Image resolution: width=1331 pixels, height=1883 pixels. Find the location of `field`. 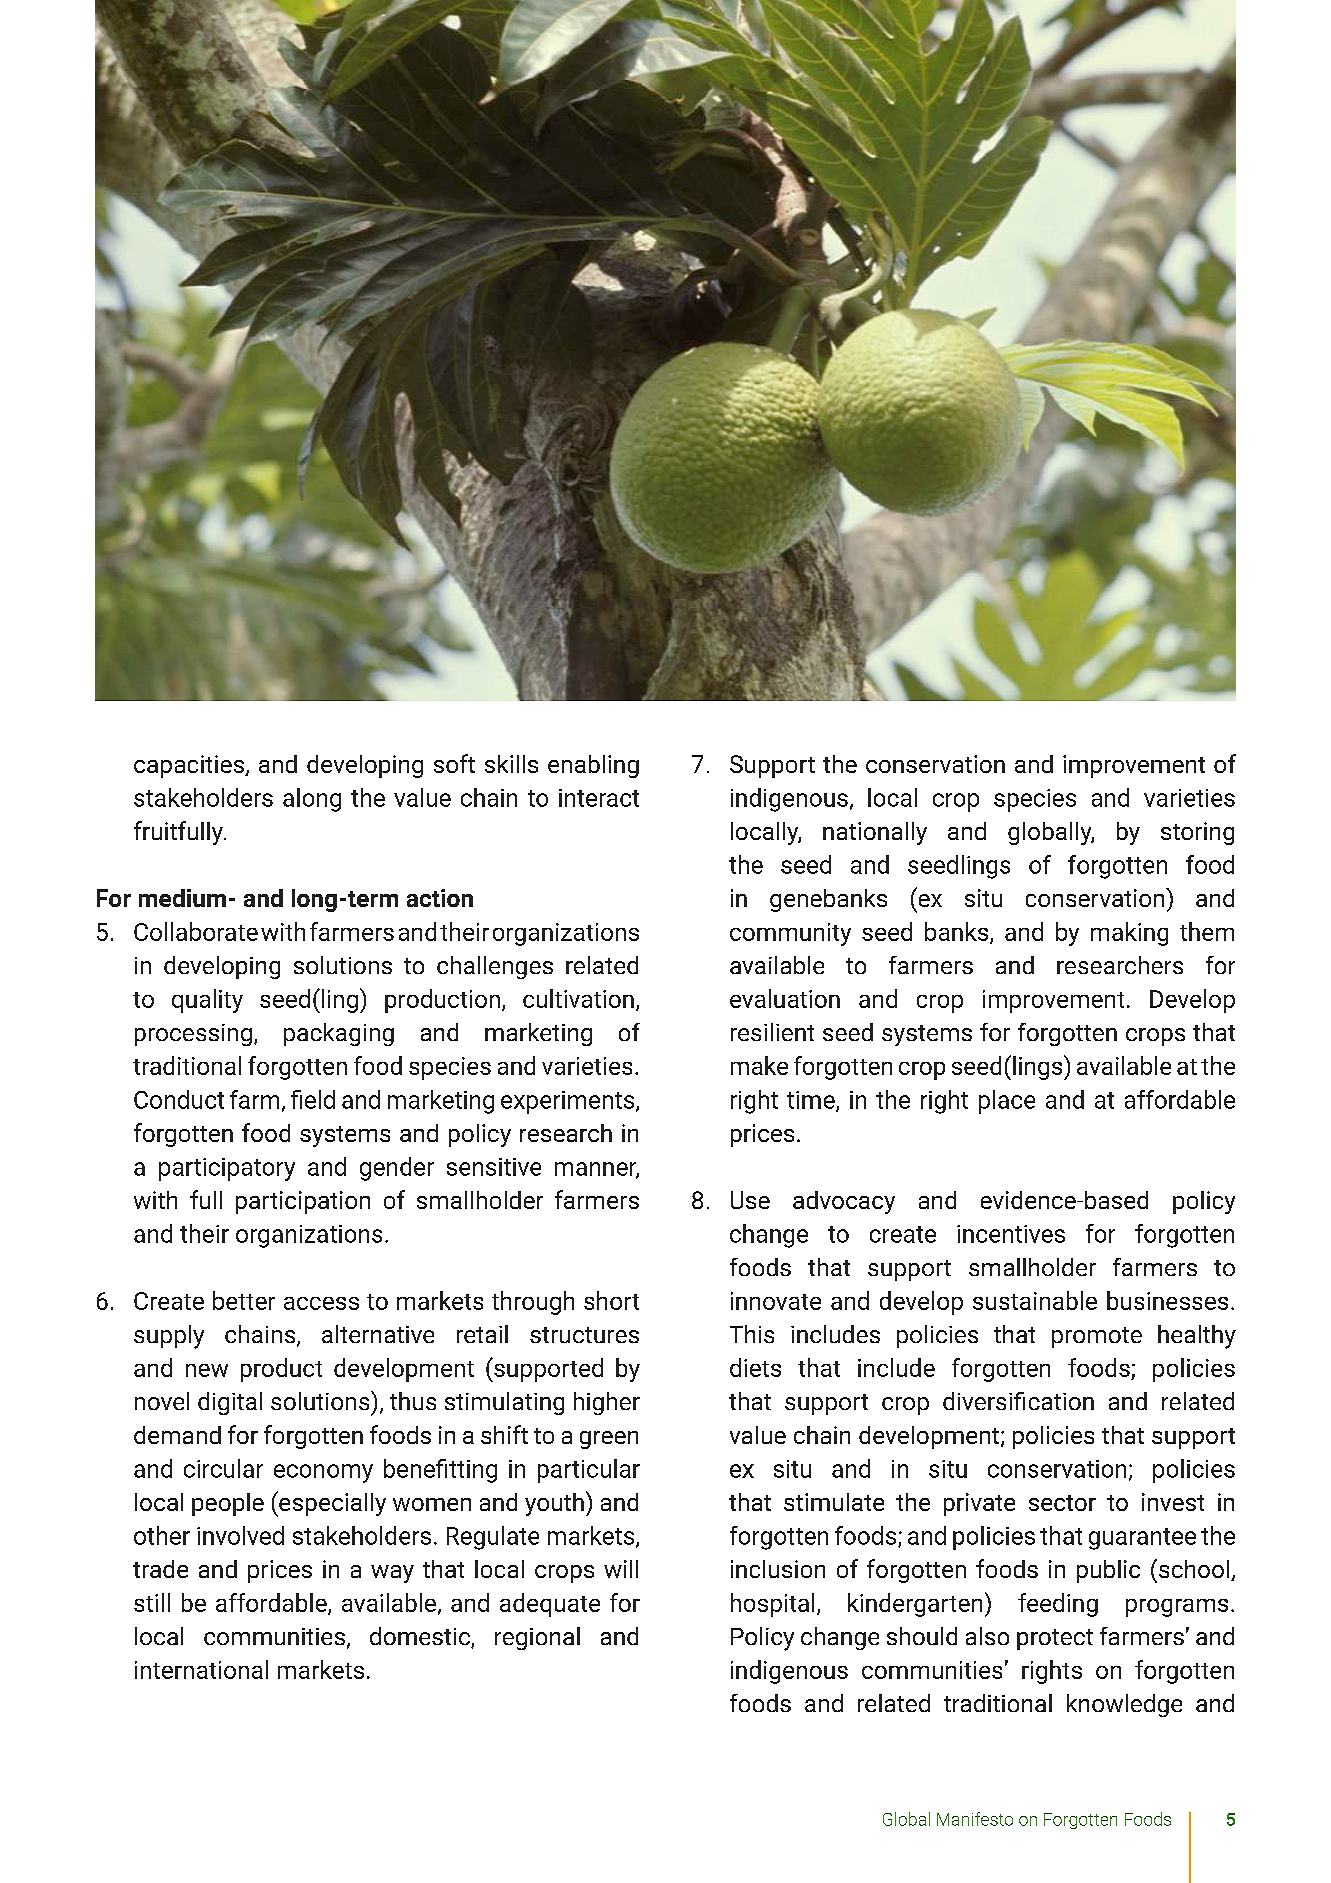

field is located at coordinates (313, 1099).
